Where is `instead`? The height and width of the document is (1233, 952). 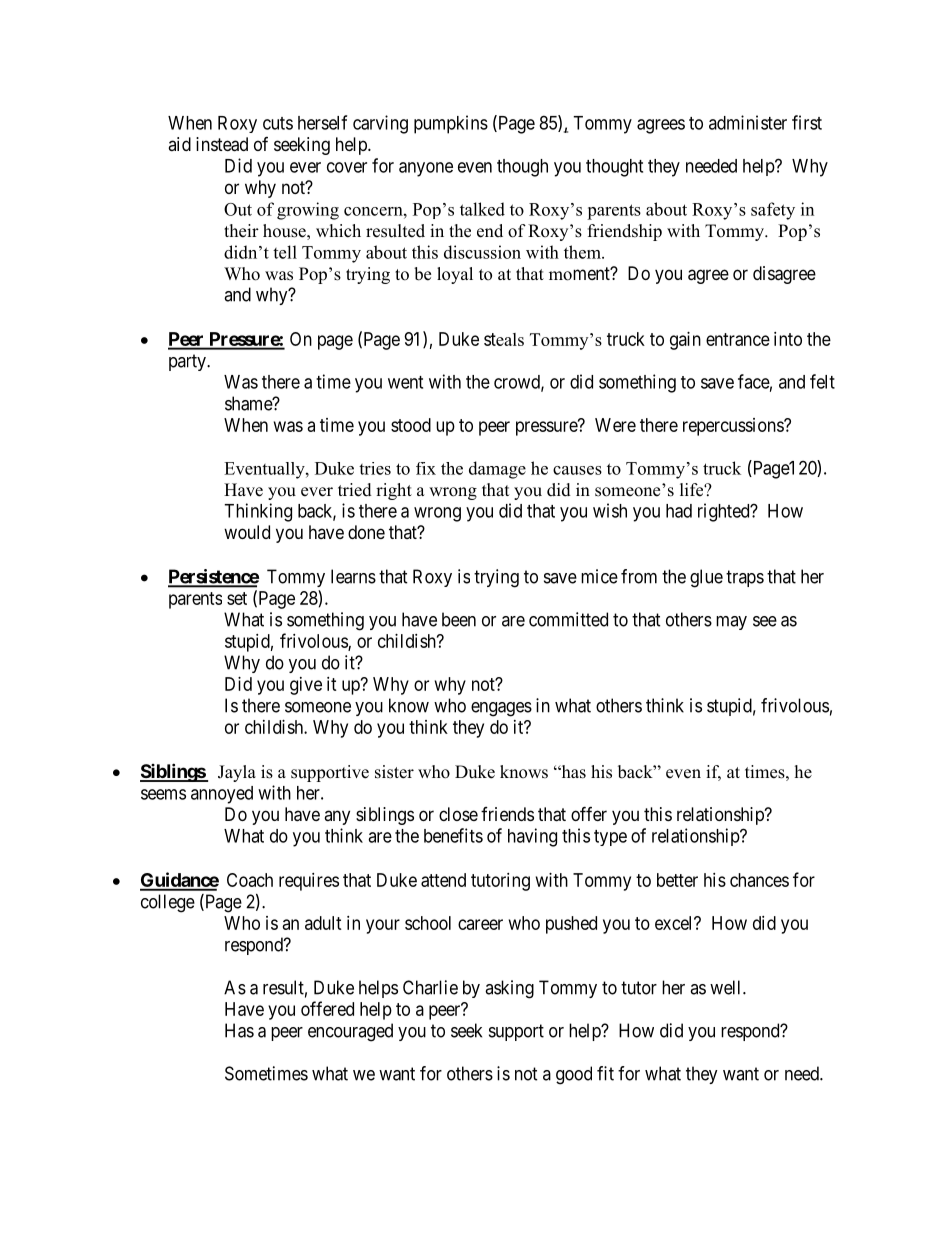 instead is located at coordinates (222, 144).
